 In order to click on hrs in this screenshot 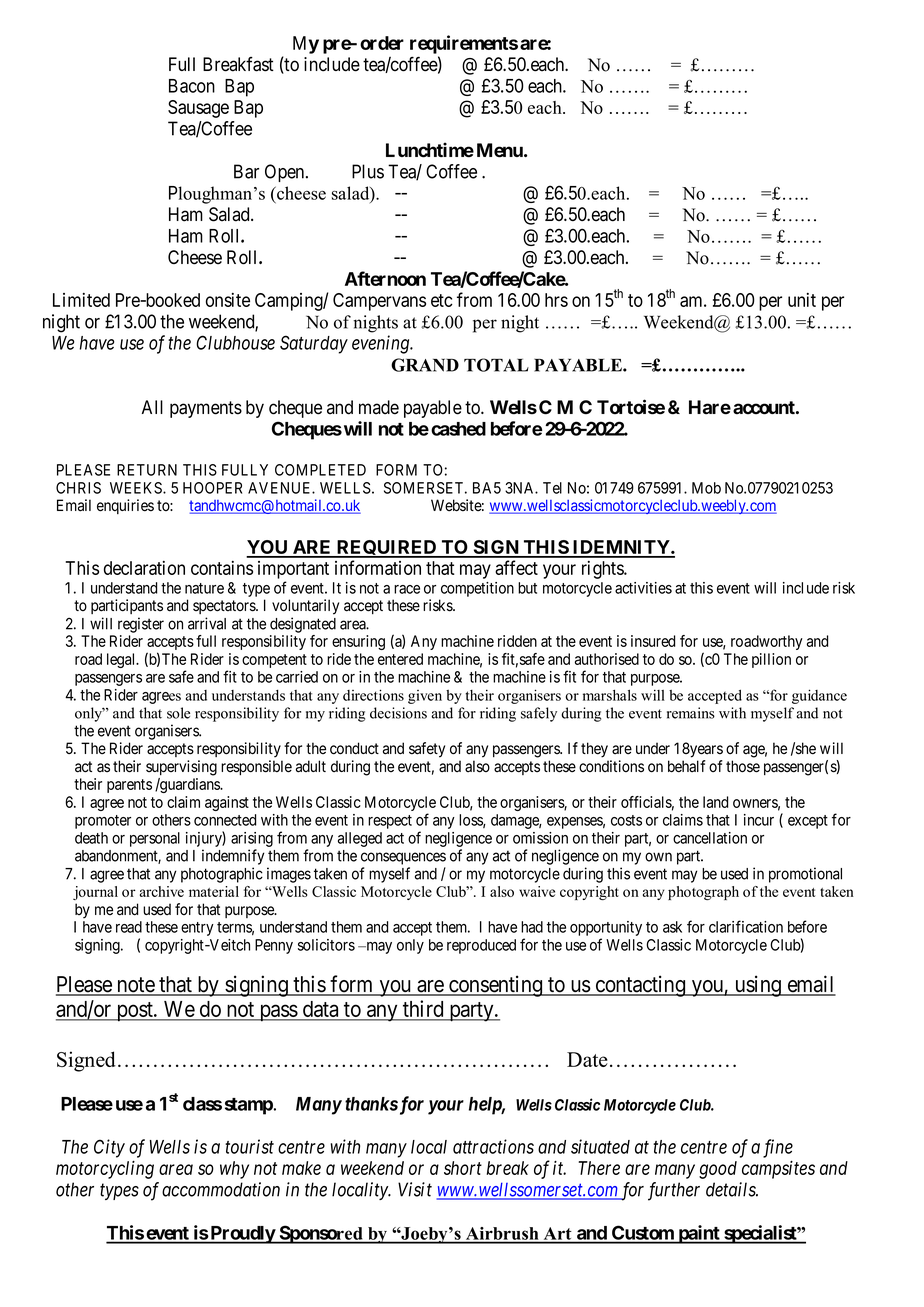, I will do `click(556, 300)`.
